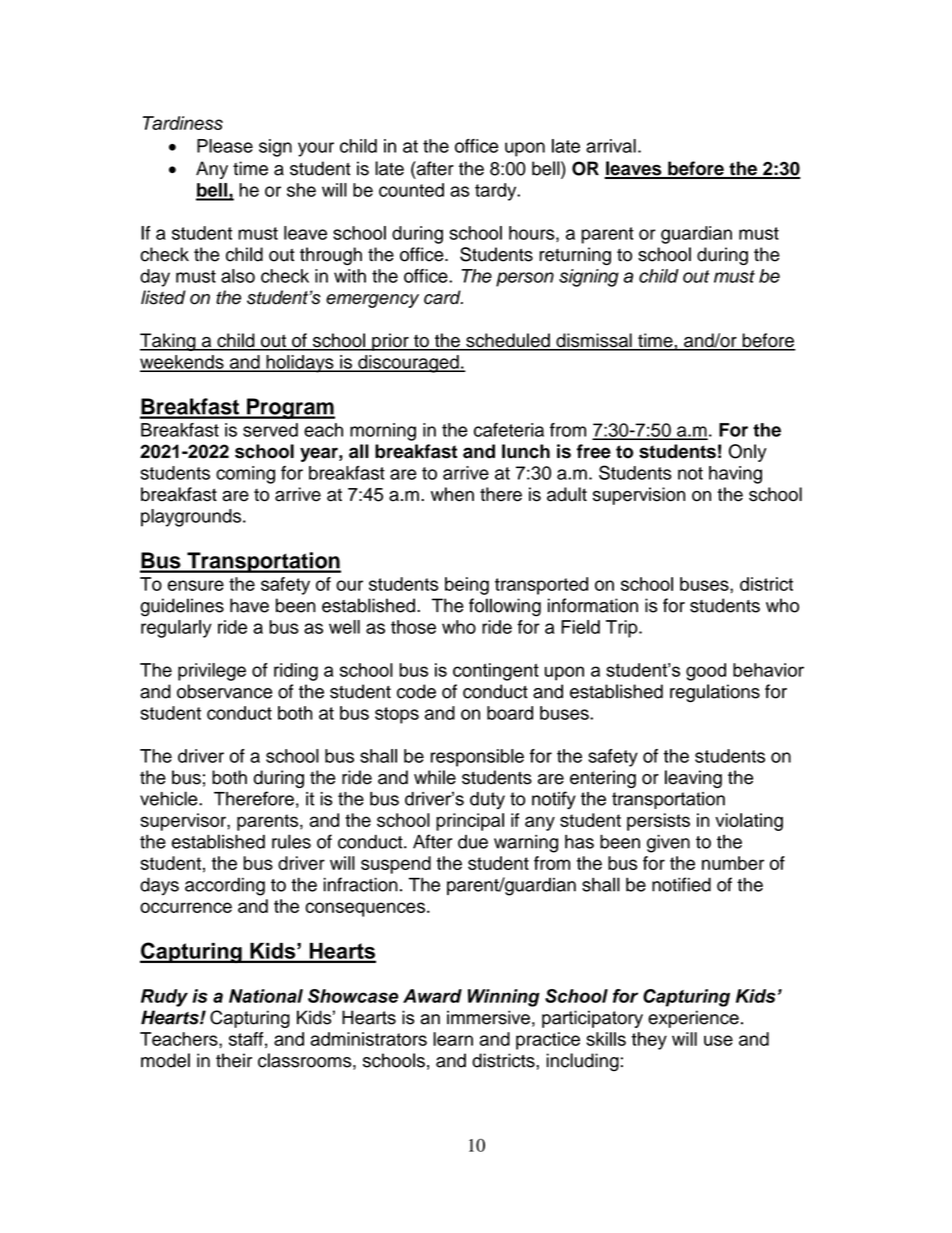  What do you see at coordinates (473, 842) in the page?
I see `due` at bounding box center [473, 842].
